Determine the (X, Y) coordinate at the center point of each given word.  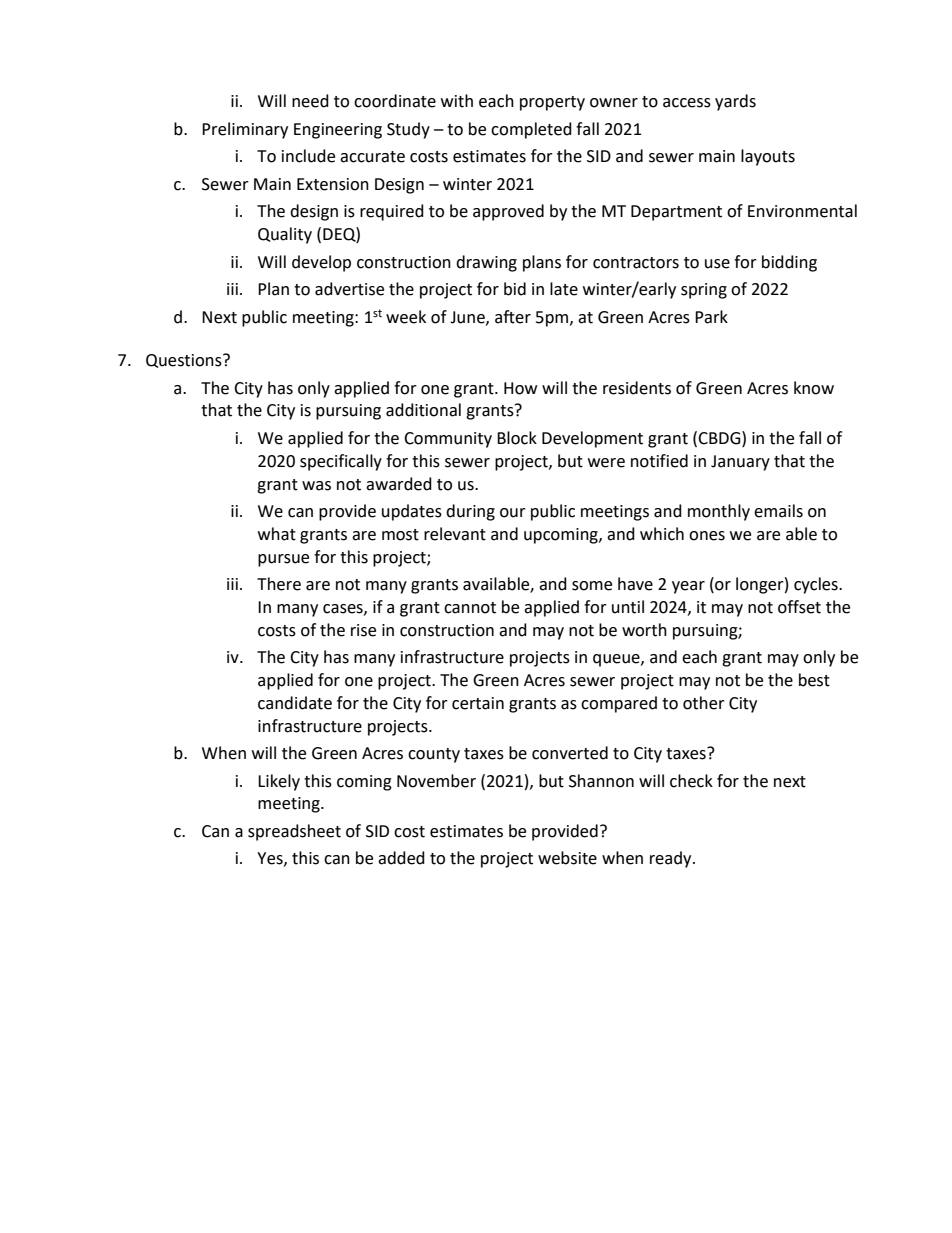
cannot (470, 608)
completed (531, 130)
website (567, 858)
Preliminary (245, 130)
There (279, 584)
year (688, 587)
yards (735, 102)
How (520, 388)
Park (711, 317)
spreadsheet (294, 832)
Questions (185, 361)
